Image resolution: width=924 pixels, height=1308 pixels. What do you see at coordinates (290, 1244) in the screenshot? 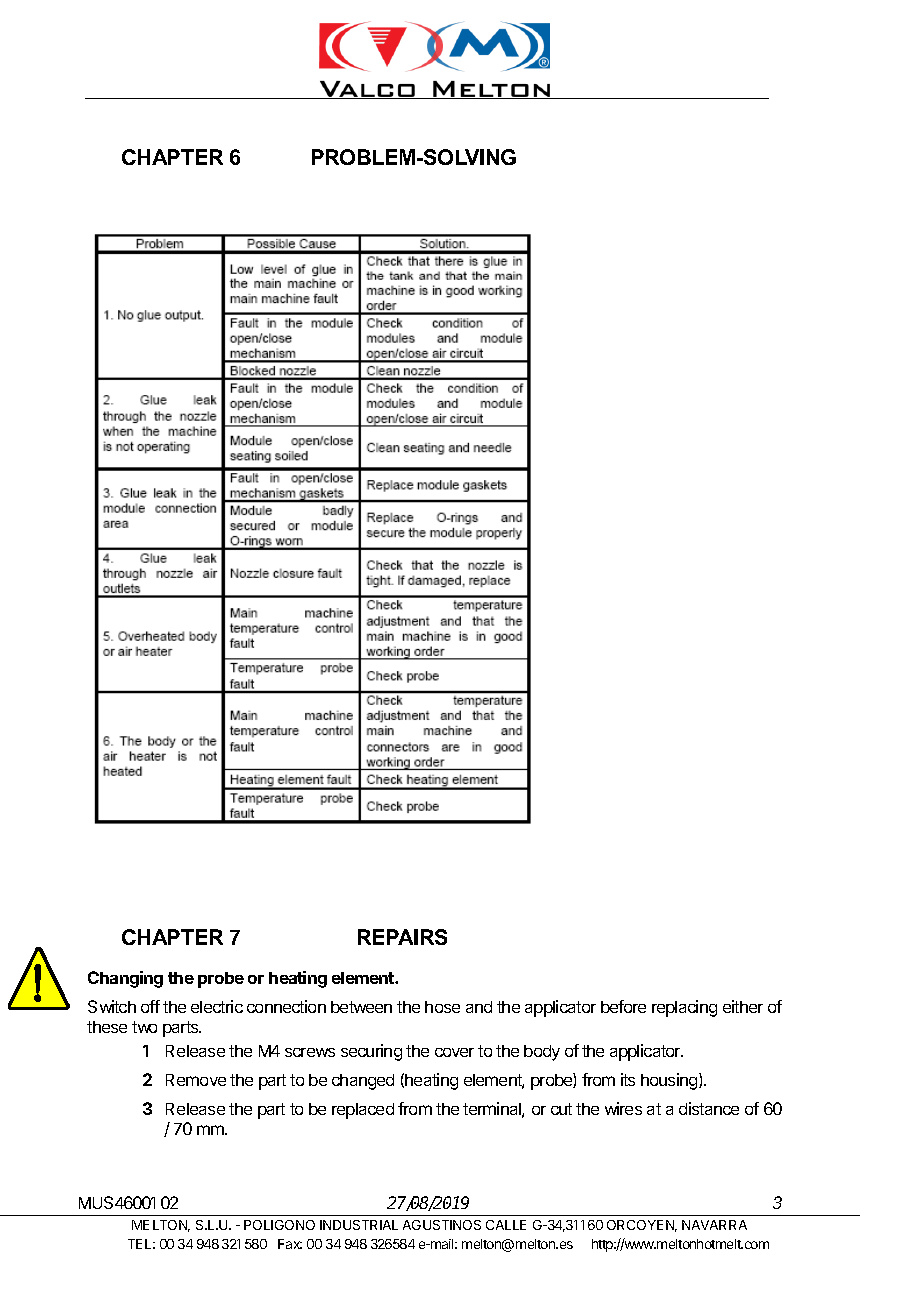
I see `Fax` at bounding box center [290, 1244].
